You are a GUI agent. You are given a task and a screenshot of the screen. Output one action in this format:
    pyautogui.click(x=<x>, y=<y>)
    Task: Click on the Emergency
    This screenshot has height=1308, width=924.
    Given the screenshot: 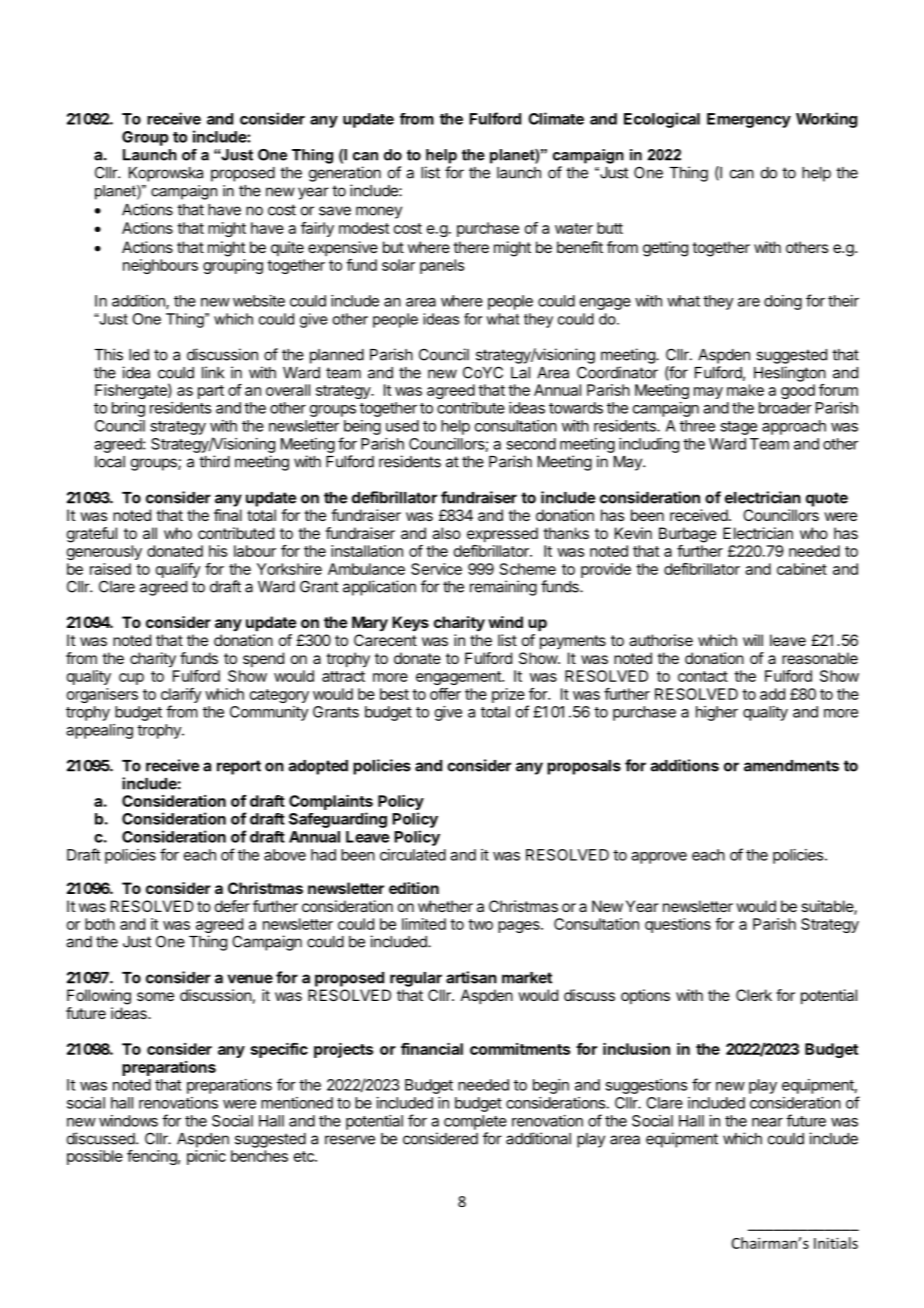 What is the action you would take?
    pyautogui.click(x=749, y=120)
